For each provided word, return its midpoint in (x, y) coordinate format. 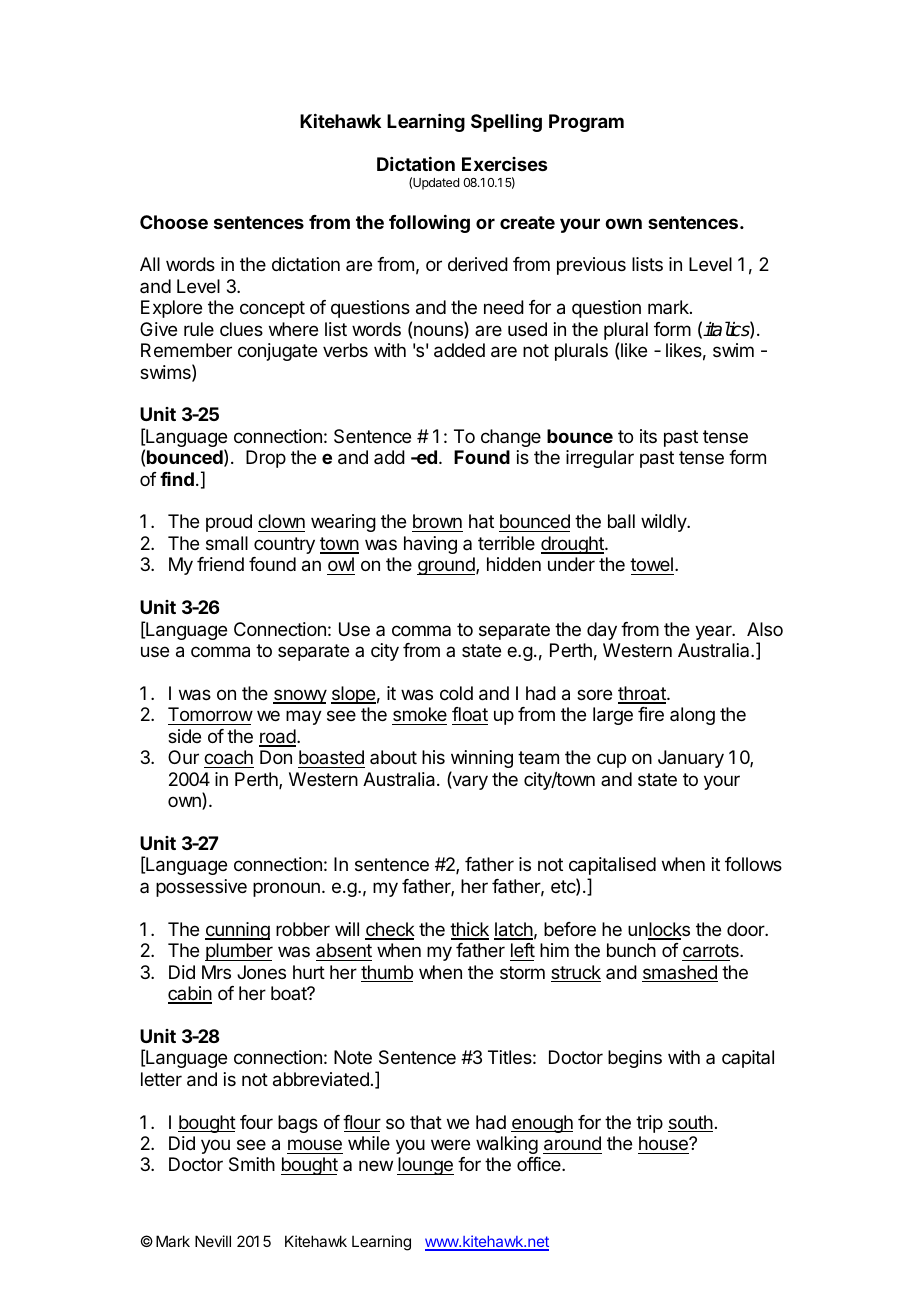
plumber (239, 952)
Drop (266, 459)
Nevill (213, 1241)
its (648, 436)
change (511, 438)
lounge (425, 1166)
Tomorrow (210, 716)
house (664, 1143)
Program (586, 123)
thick (469, 930)
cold (456, 693)
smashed (680, 973)
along (692, 716)
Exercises (504, 164)
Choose (174, 222)
